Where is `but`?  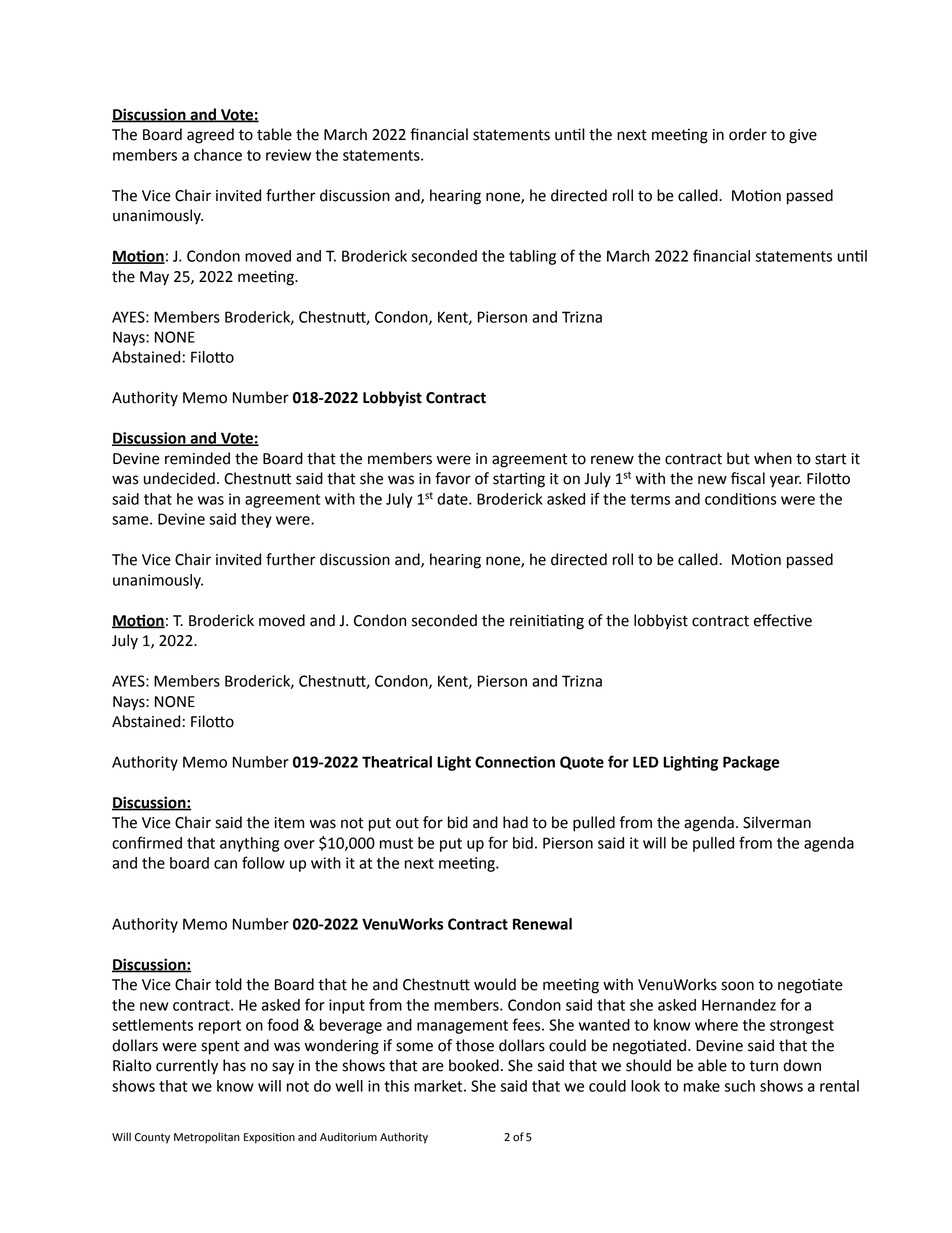 but is located at coordinates (738, 458).
